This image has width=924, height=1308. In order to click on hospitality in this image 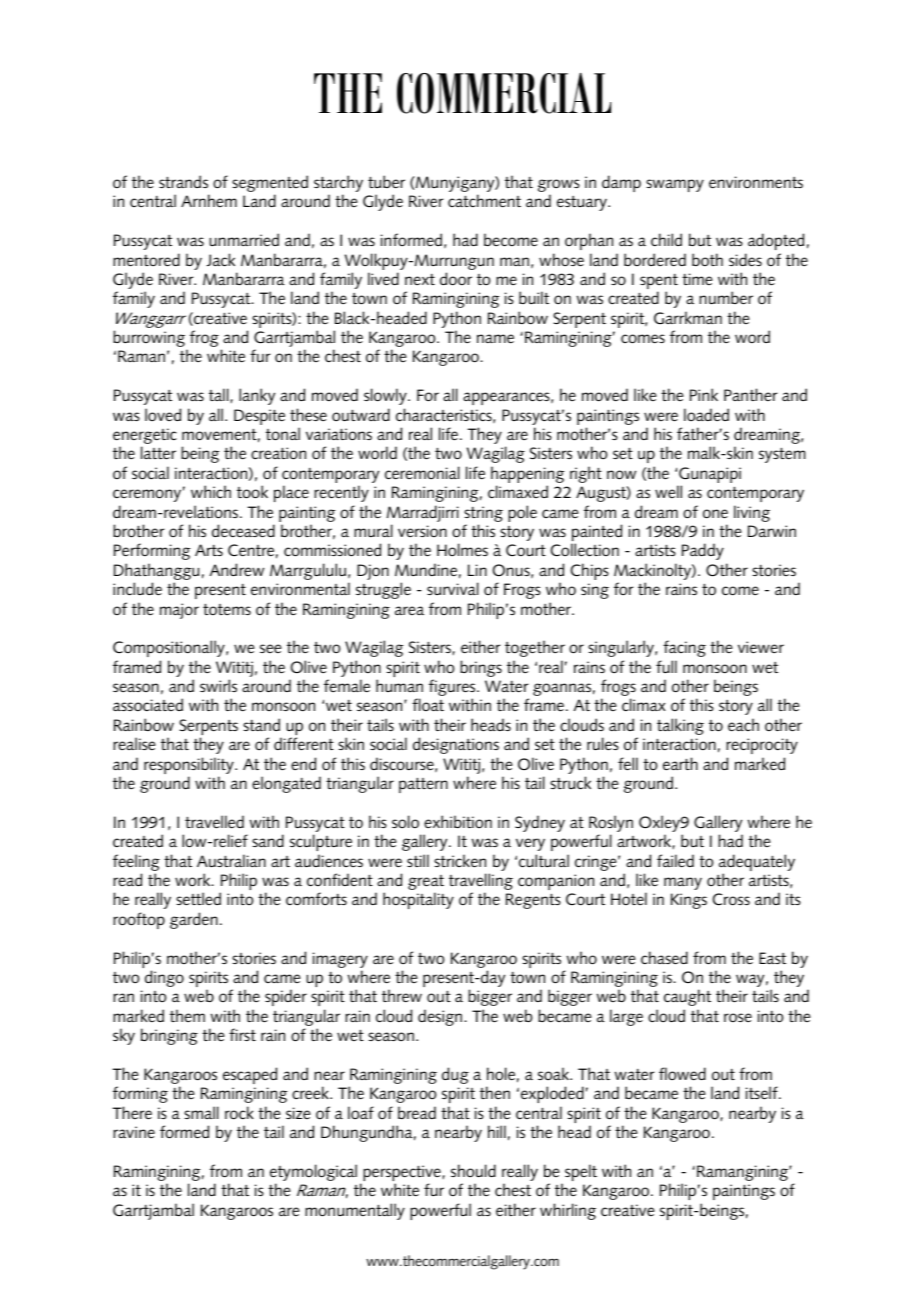, I will do `click(418, 900)`.
